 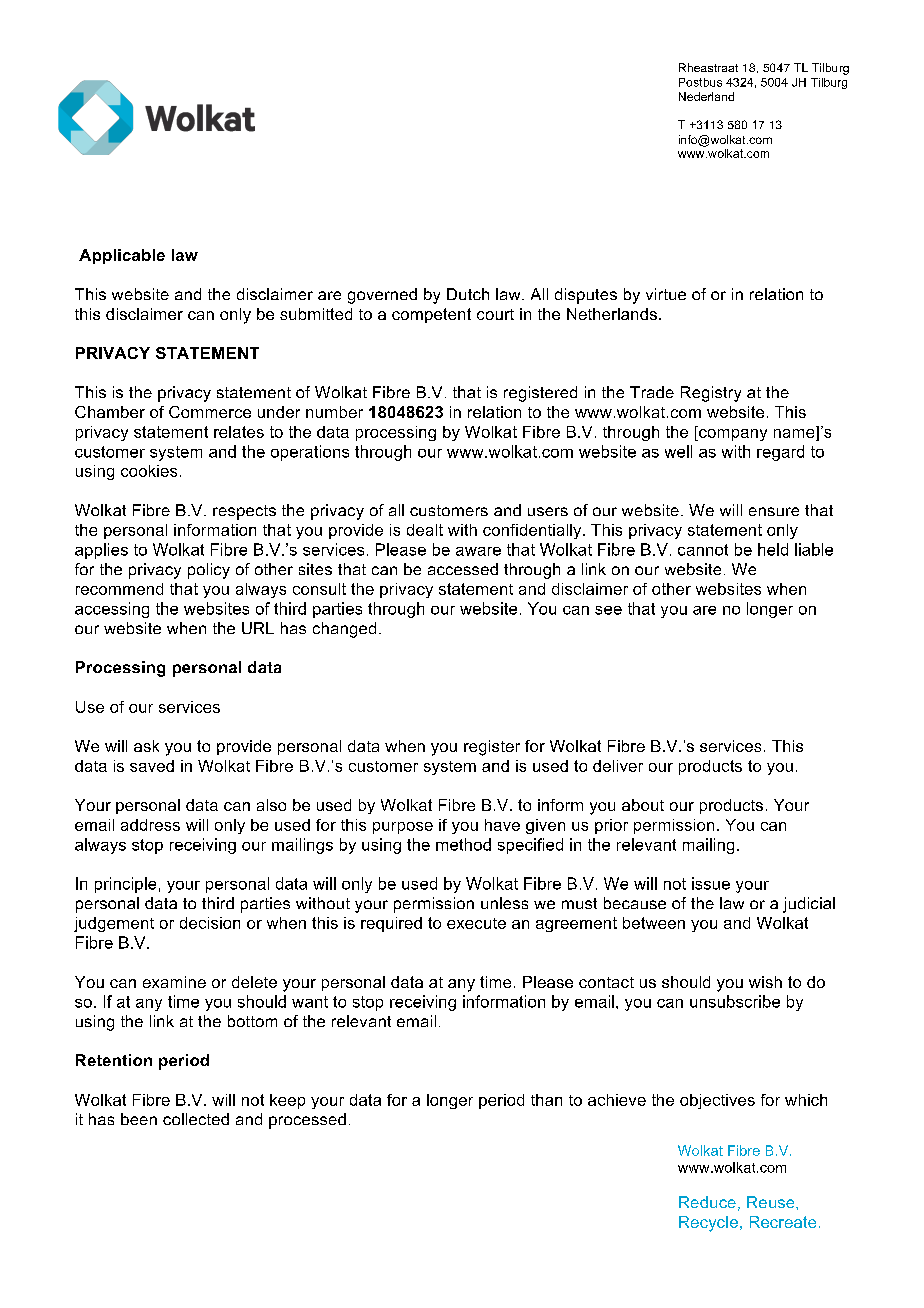 I want to click on deliver, so click(x=618, y=766).
